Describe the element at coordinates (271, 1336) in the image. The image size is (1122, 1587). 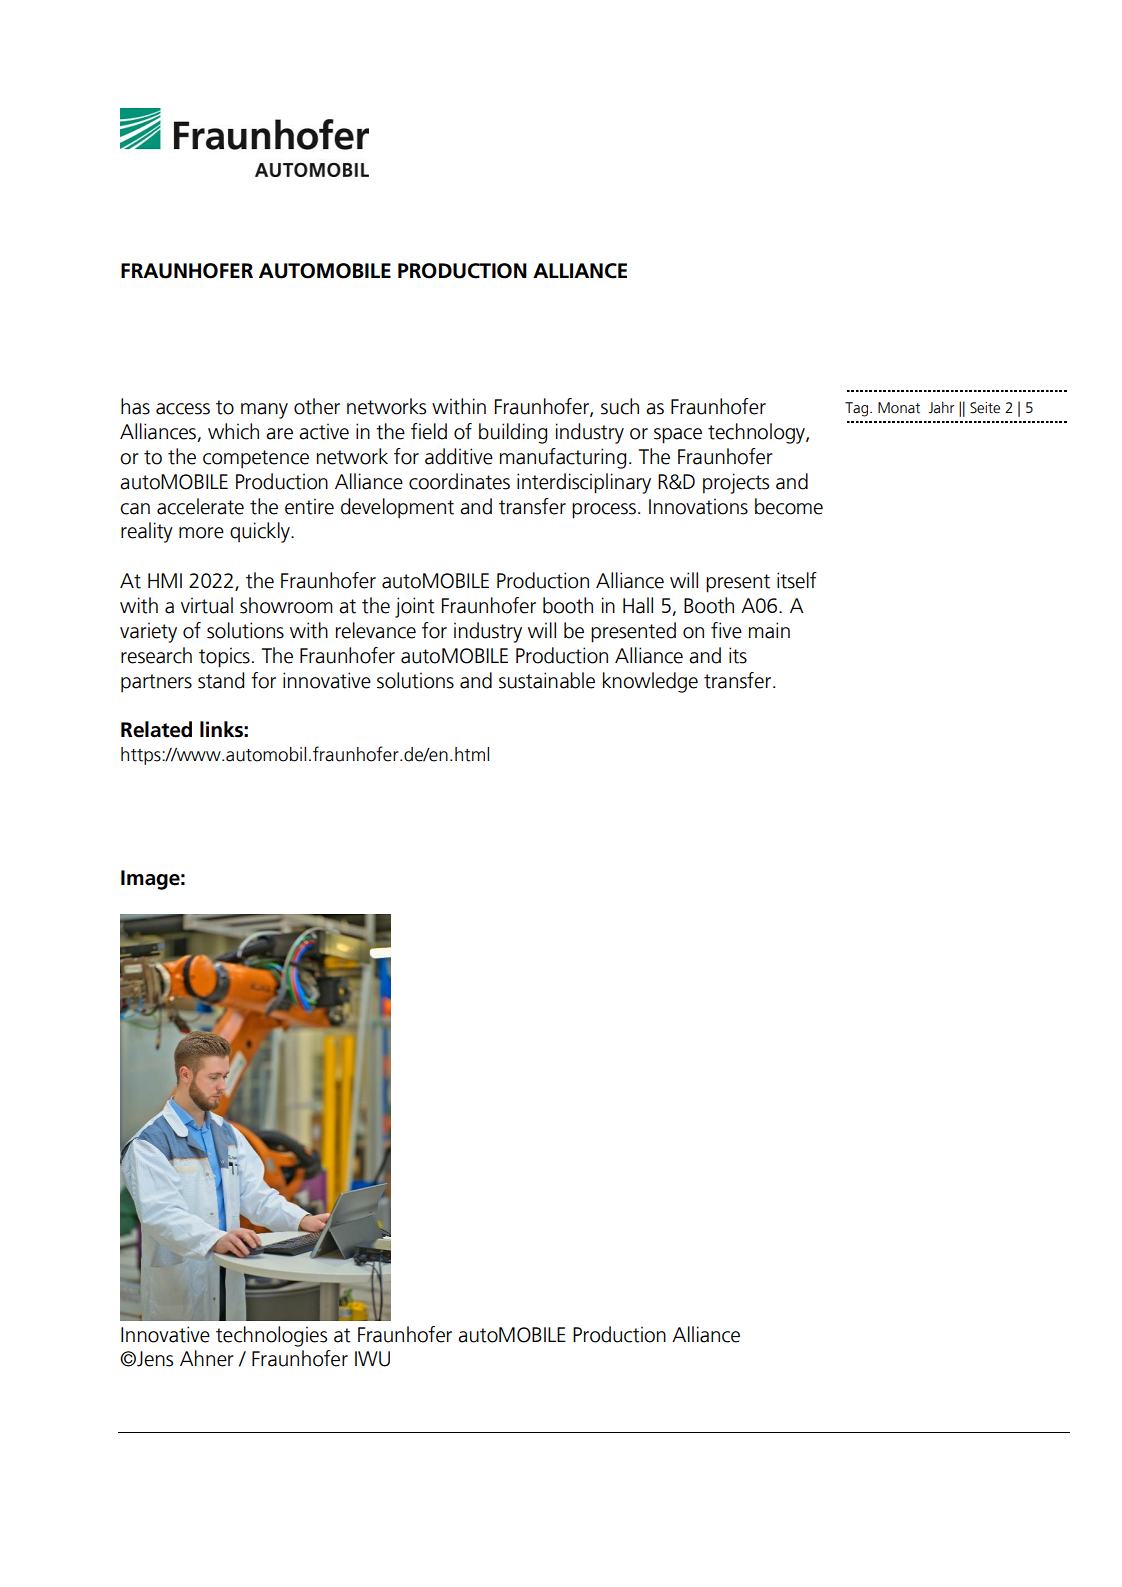
I see `technologies` at that location.
